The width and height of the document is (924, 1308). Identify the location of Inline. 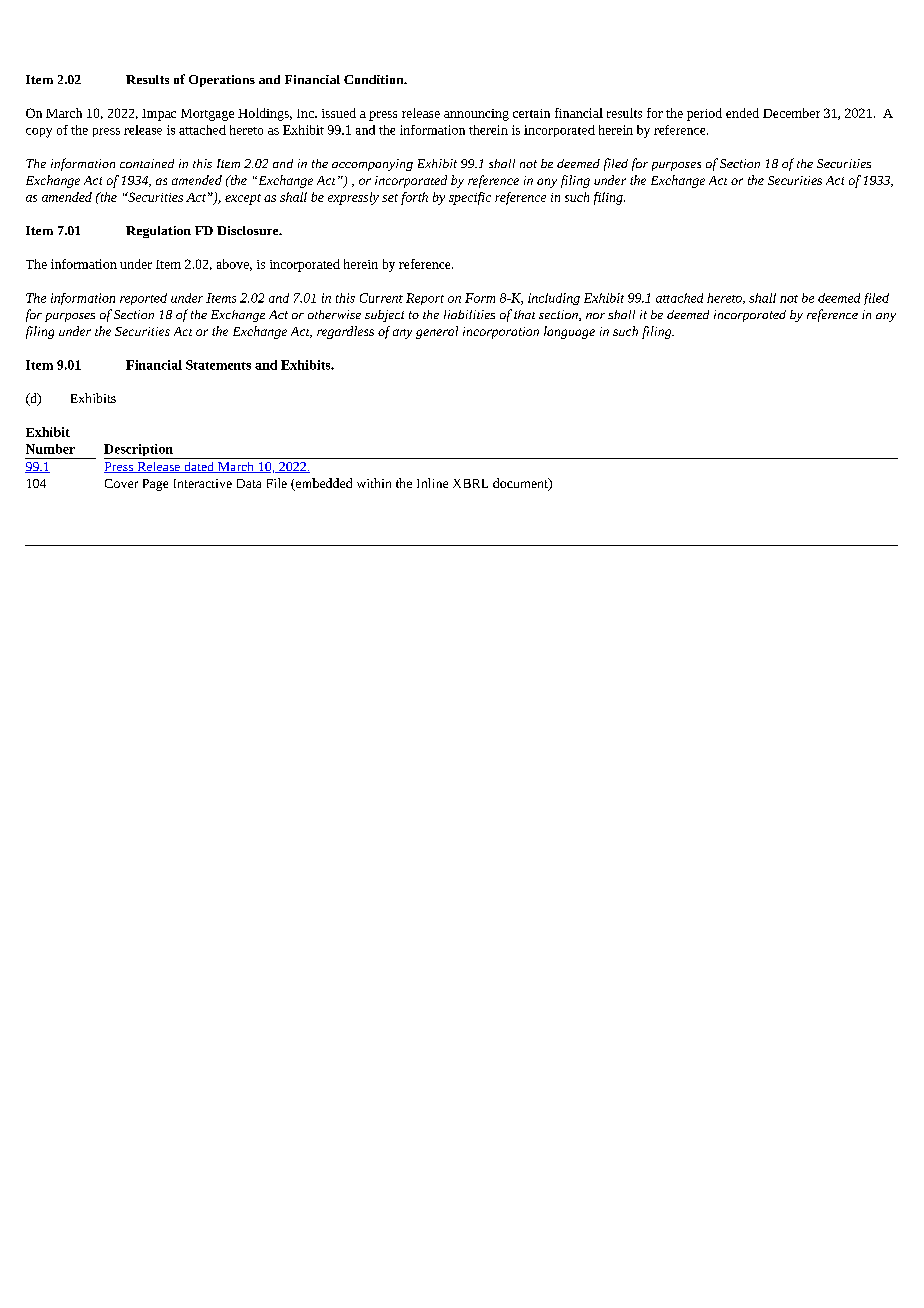
(432, 483).
